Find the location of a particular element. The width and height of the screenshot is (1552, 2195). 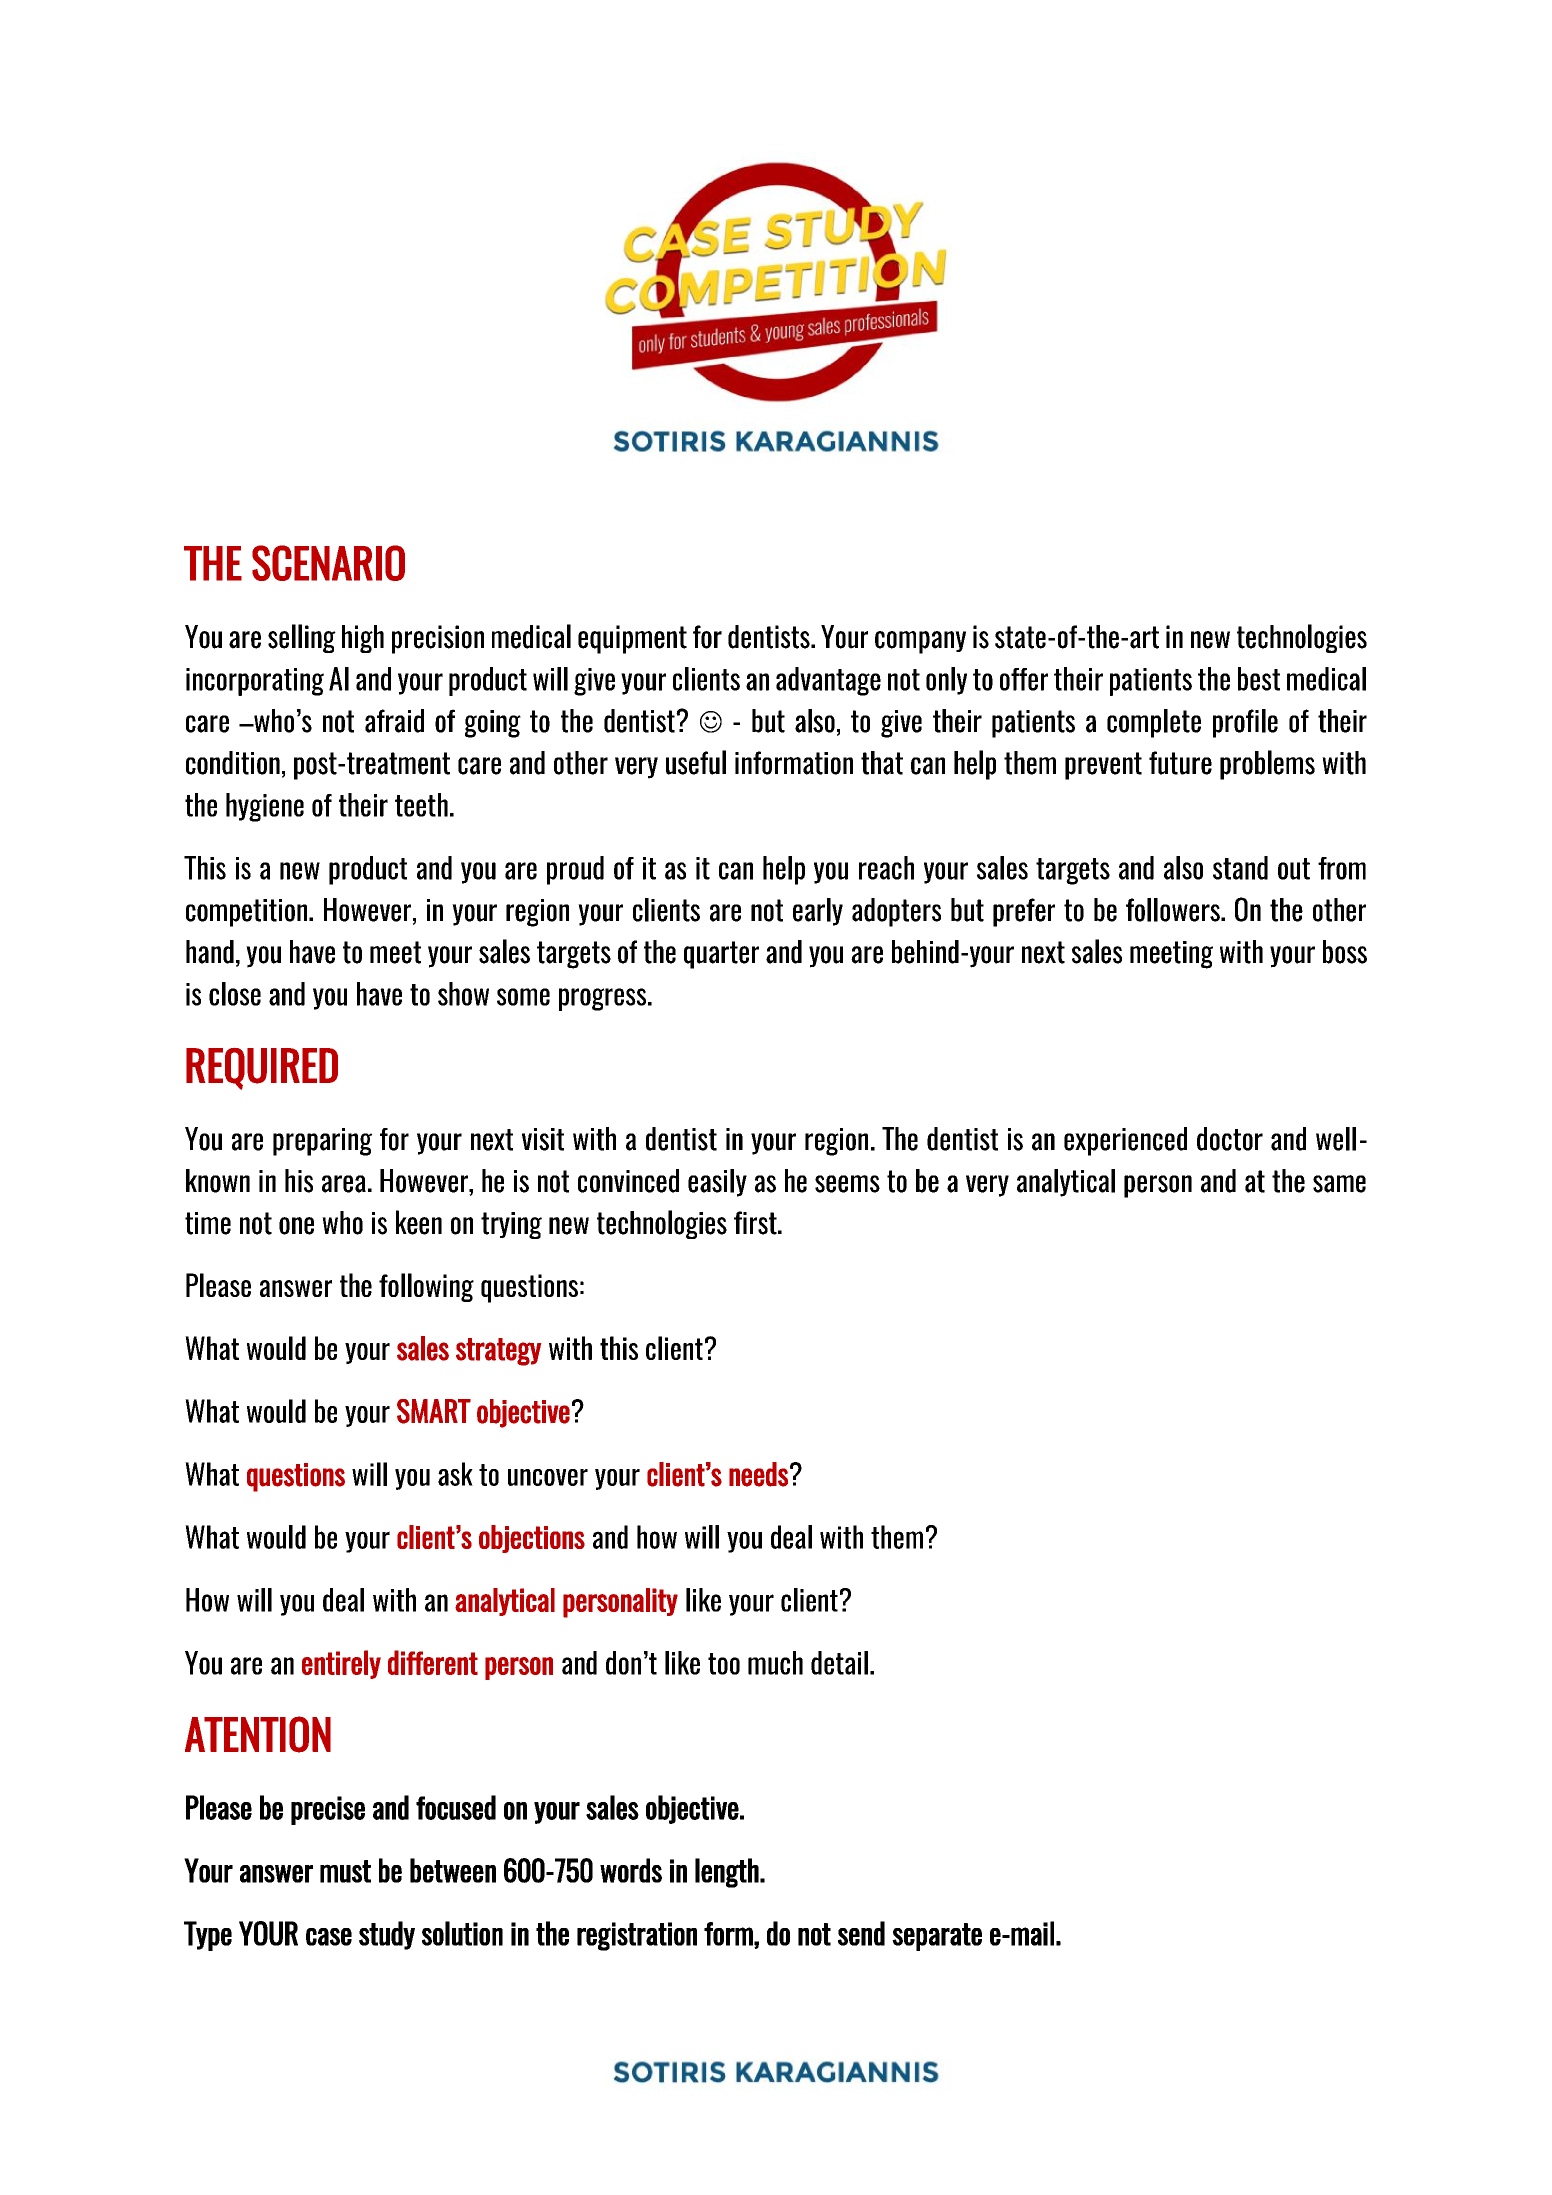

entirely is located at coordinates (341, 1664).
